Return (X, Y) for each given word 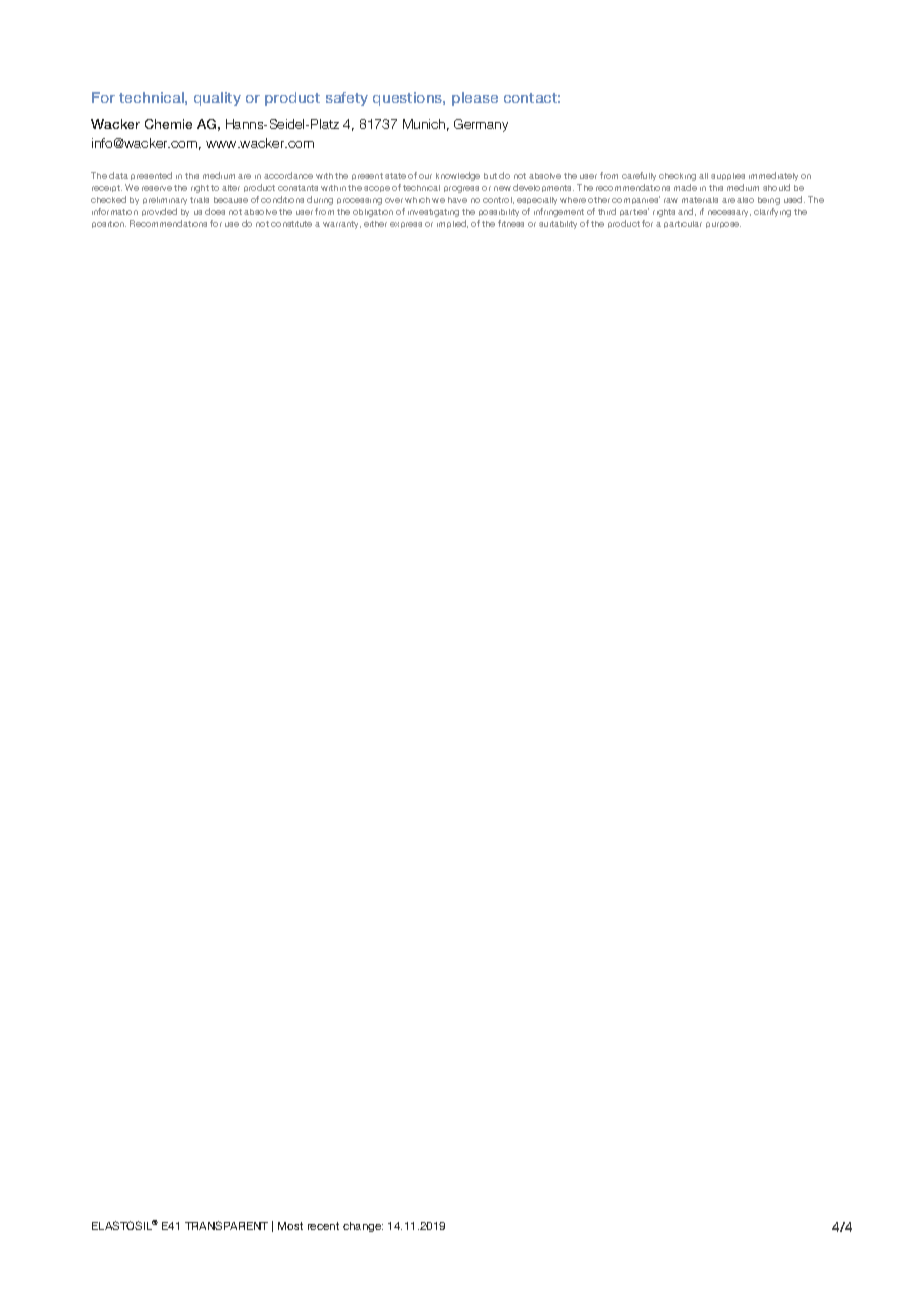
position (109, 224)
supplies (728, 176)
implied (452, 224)
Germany (481, 125)
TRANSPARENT (226, 1225)
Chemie (168, 124)
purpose (723, 225)
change (363, 1227)
